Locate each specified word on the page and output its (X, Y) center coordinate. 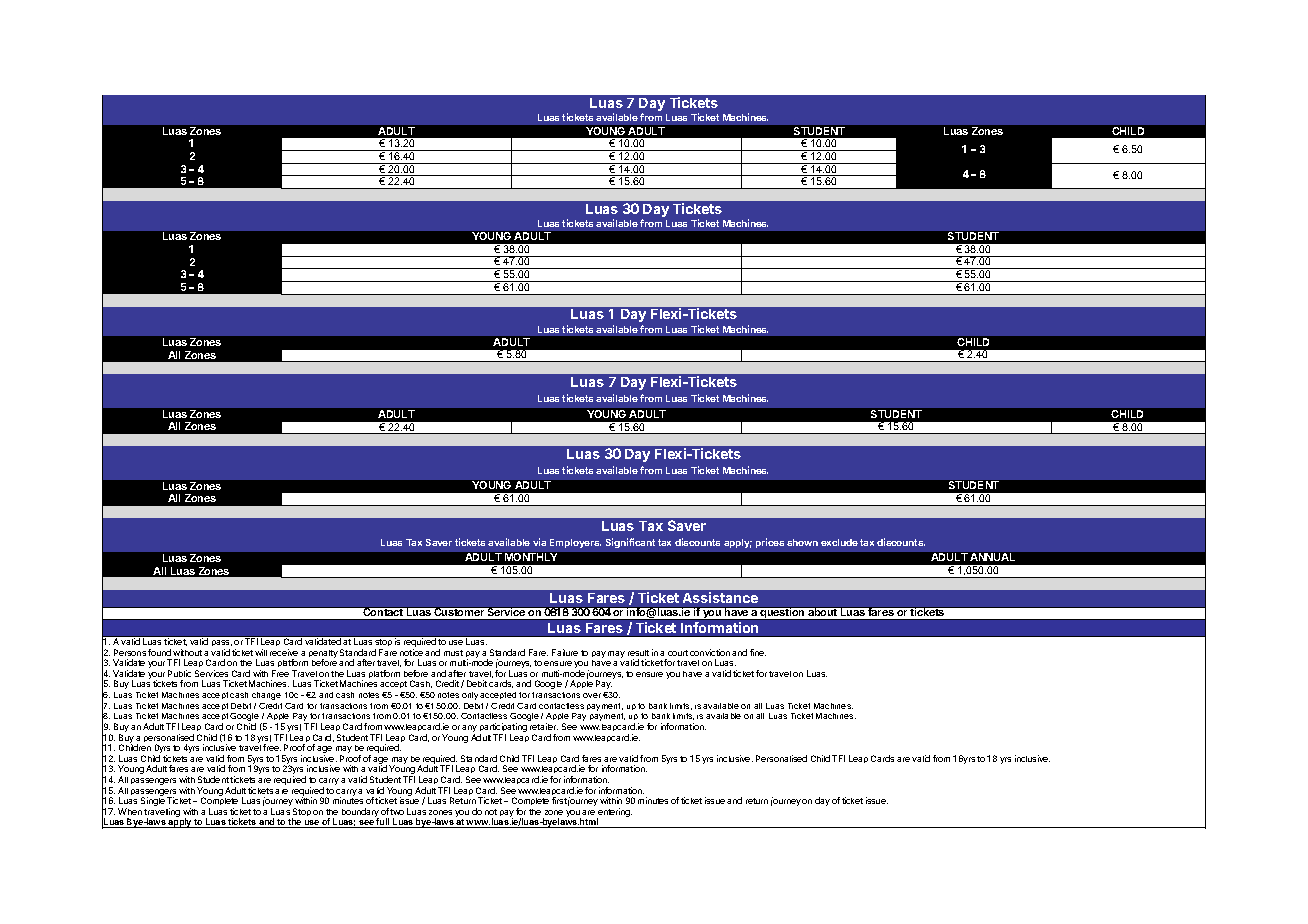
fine (758, 652)
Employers (575, 543)
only (470, 696)
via (539, 542)
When (130, 811)
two (397, 812)
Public (179, 673)
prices (770, 543)
